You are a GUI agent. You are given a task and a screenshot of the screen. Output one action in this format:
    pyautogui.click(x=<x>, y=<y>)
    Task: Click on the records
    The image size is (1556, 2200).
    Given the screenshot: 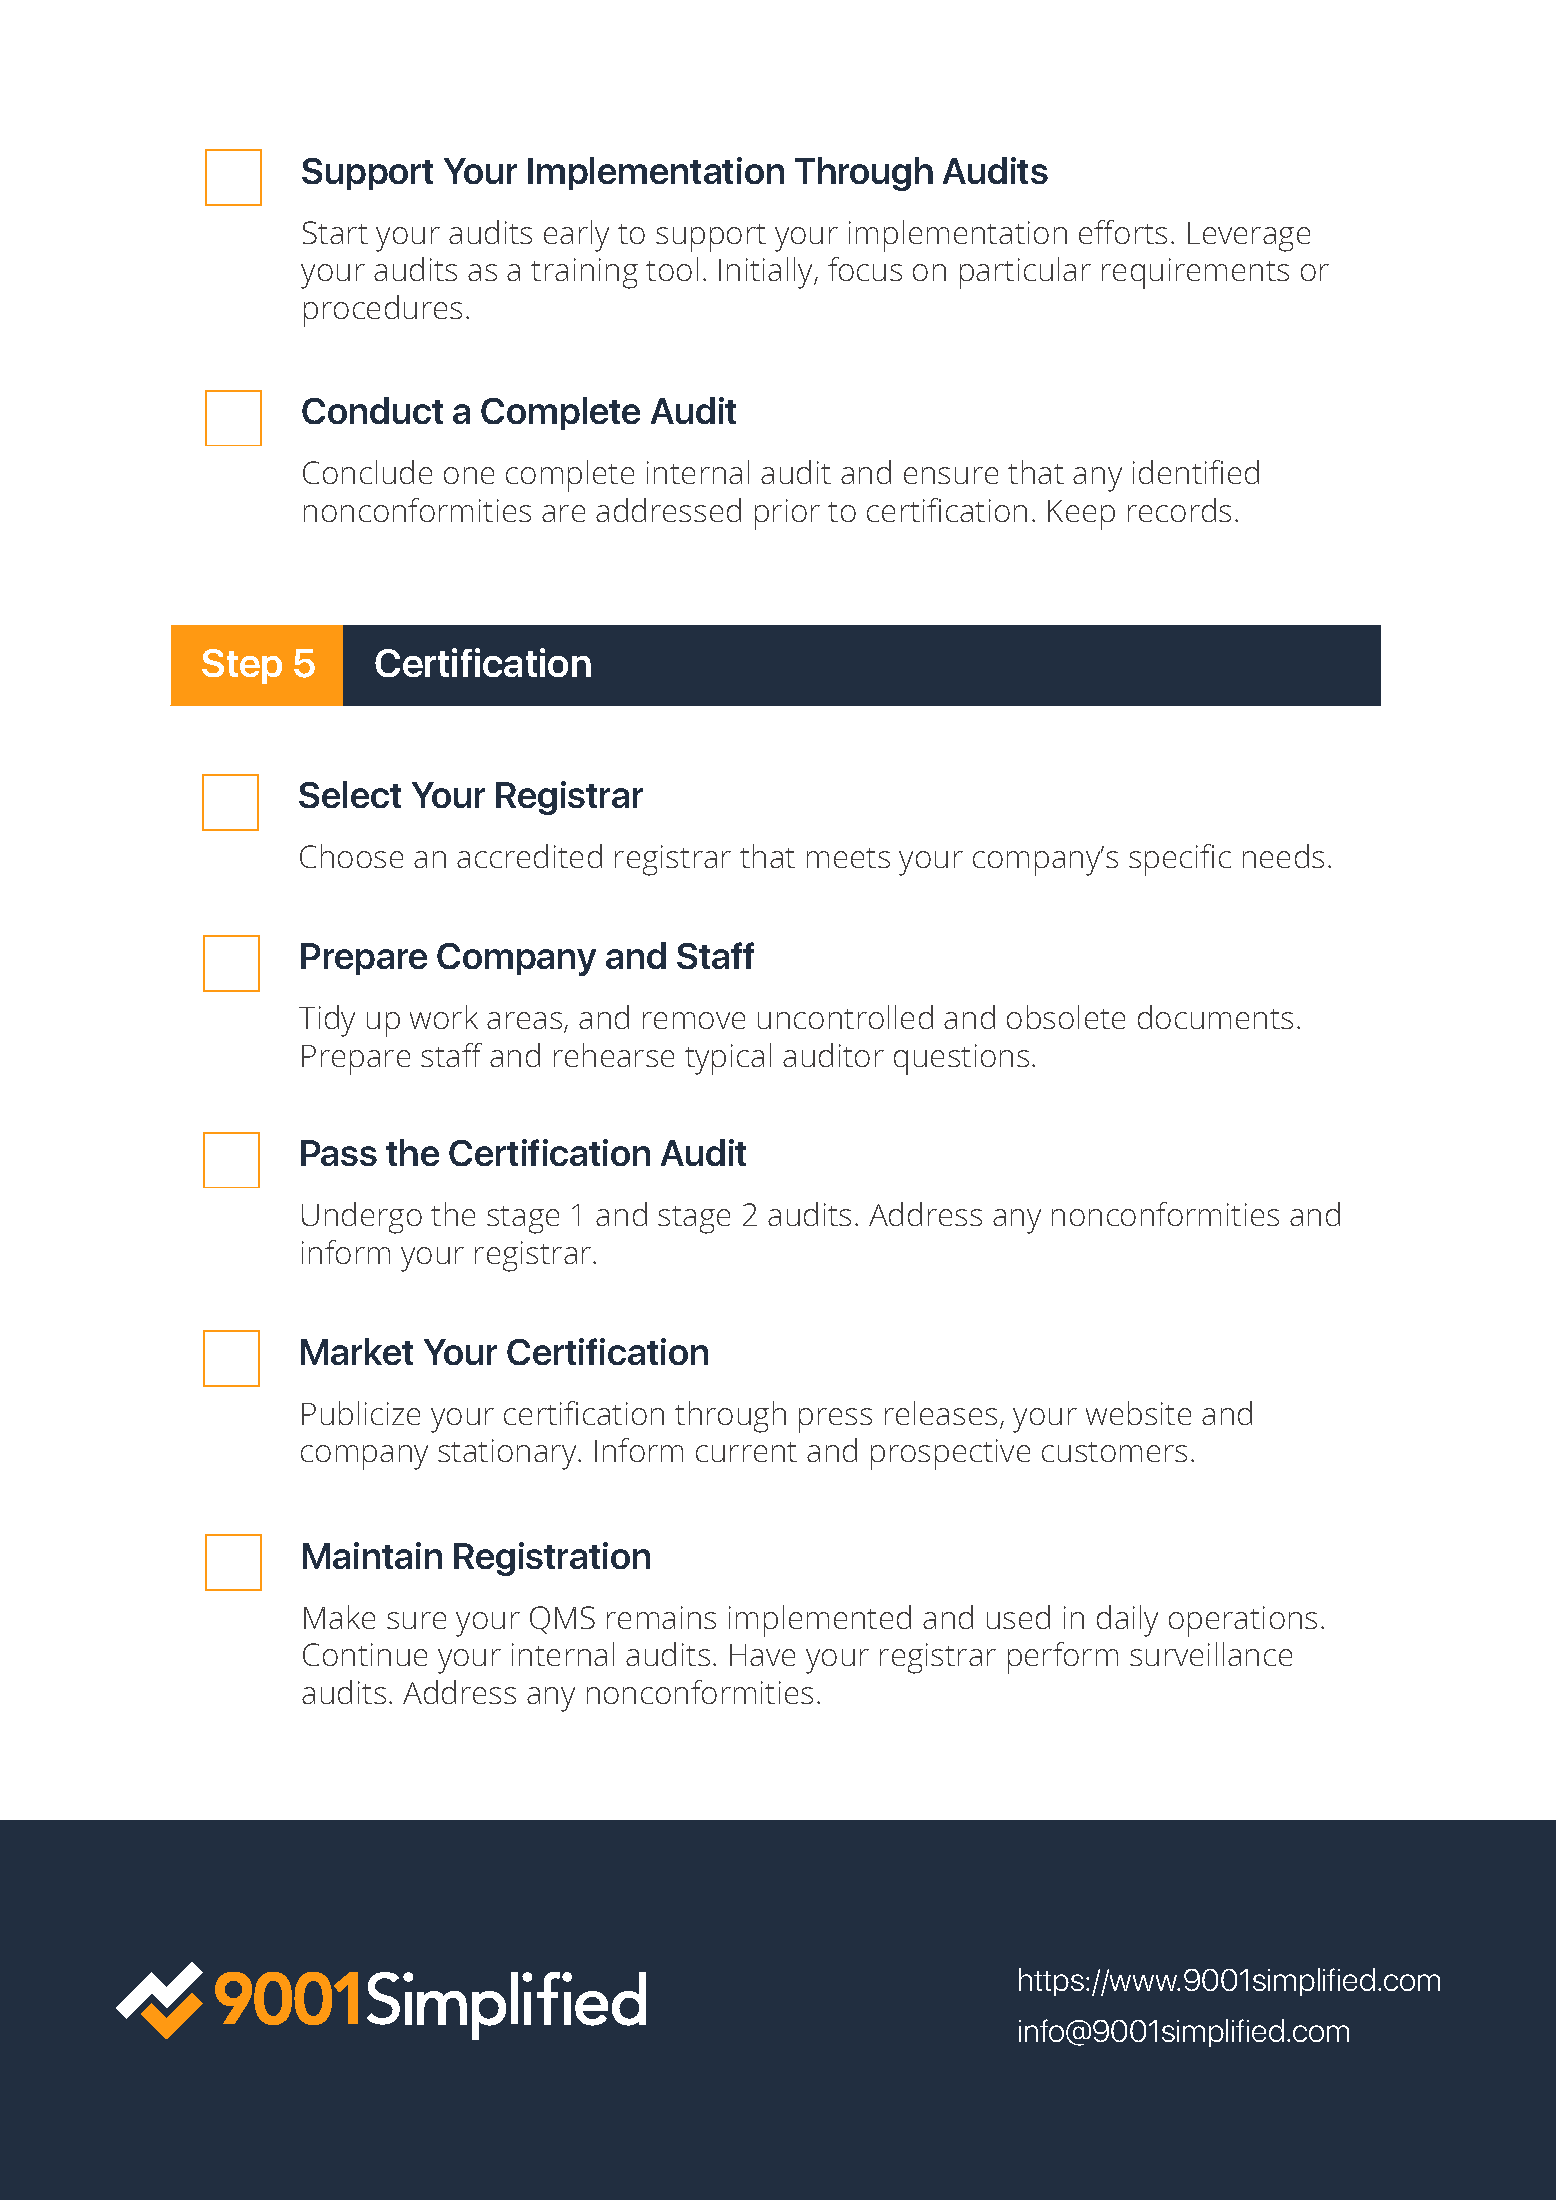 What is the action you would take?
    pyautogui.click(x=1179, y=510)
